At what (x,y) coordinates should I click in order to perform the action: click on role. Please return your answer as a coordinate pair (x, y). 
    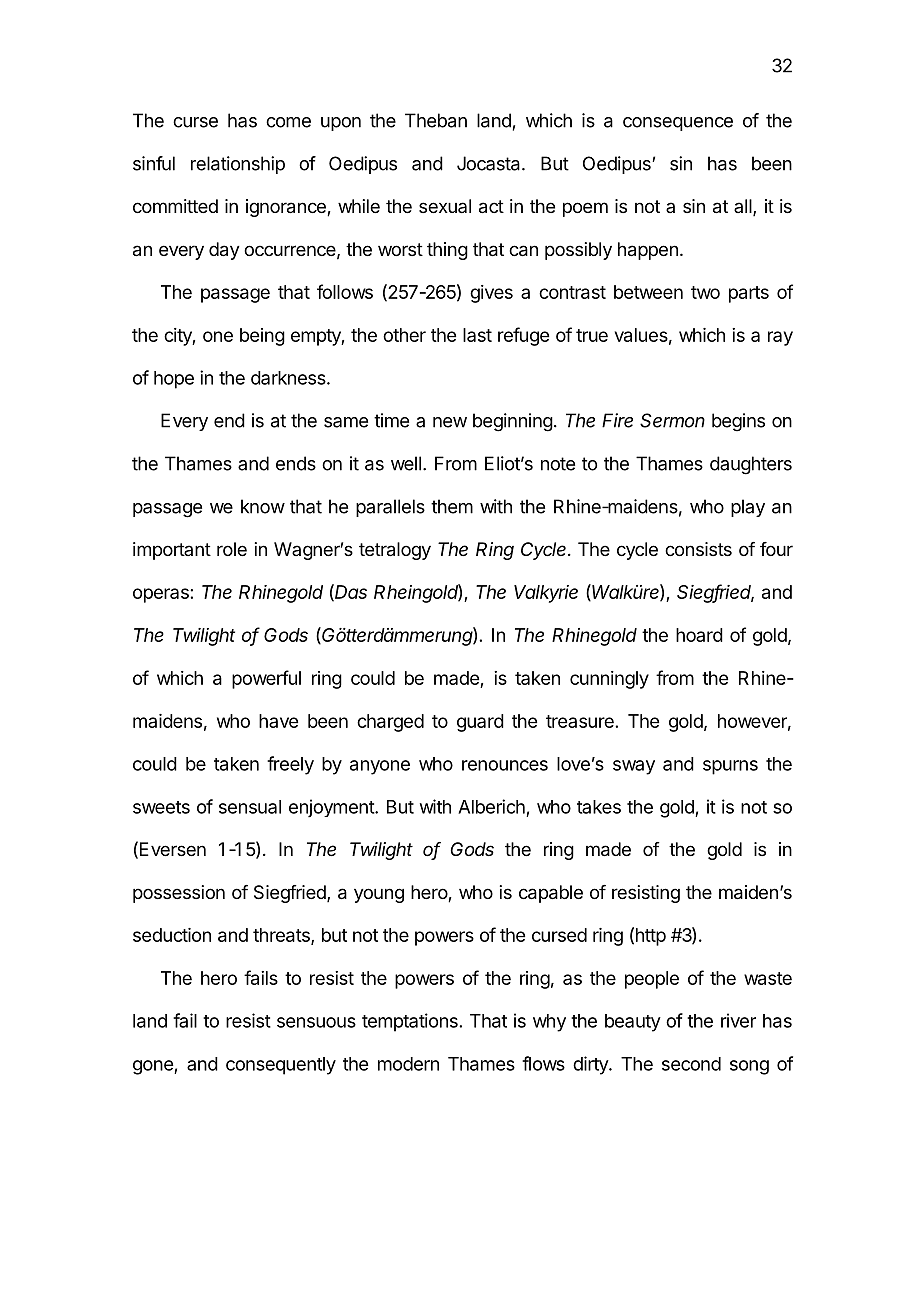
    Looking at the image, I should click on (232, 549).
